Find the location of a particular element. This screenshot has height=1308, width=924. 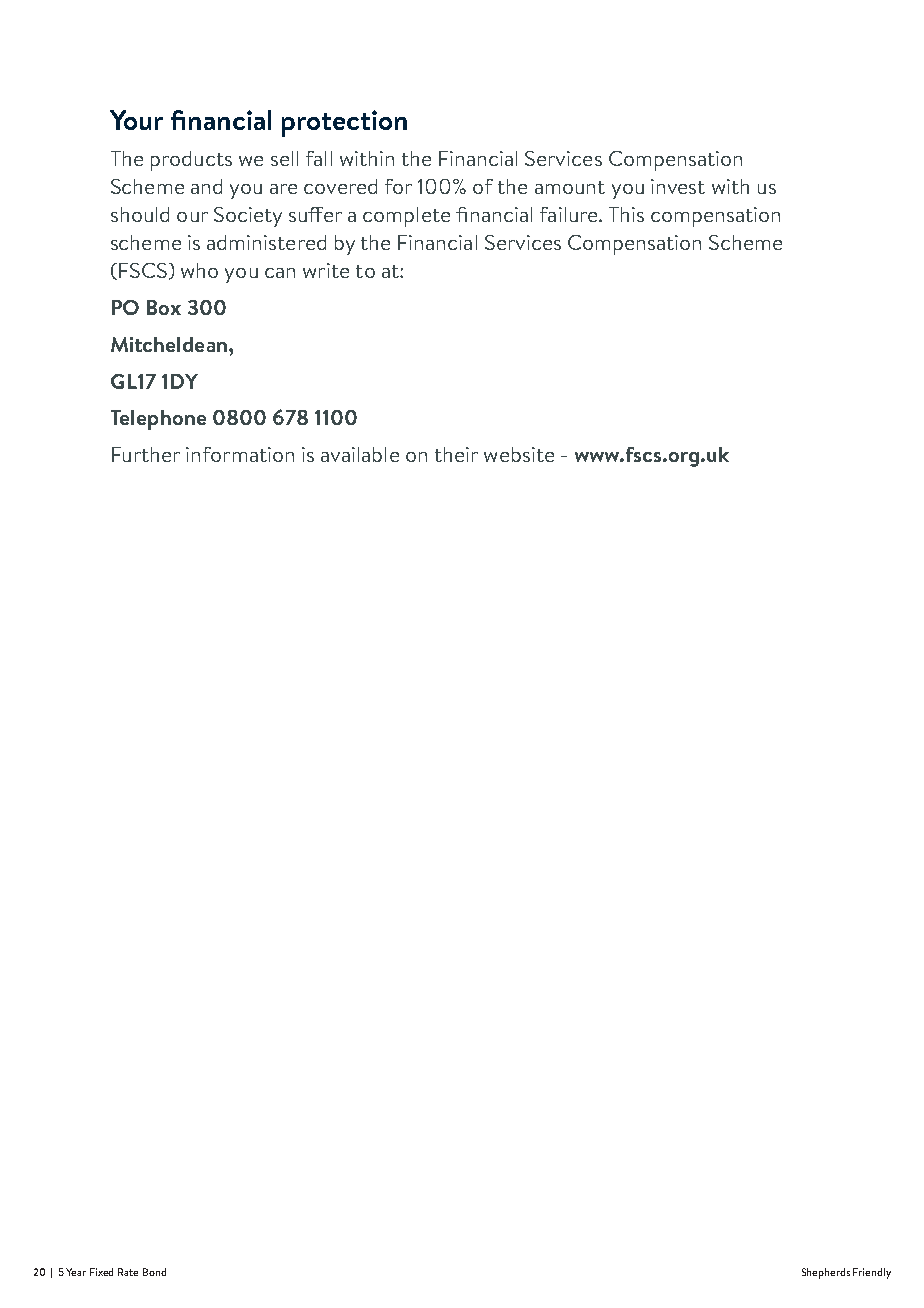

Further is located at coordinates (146, 454).
